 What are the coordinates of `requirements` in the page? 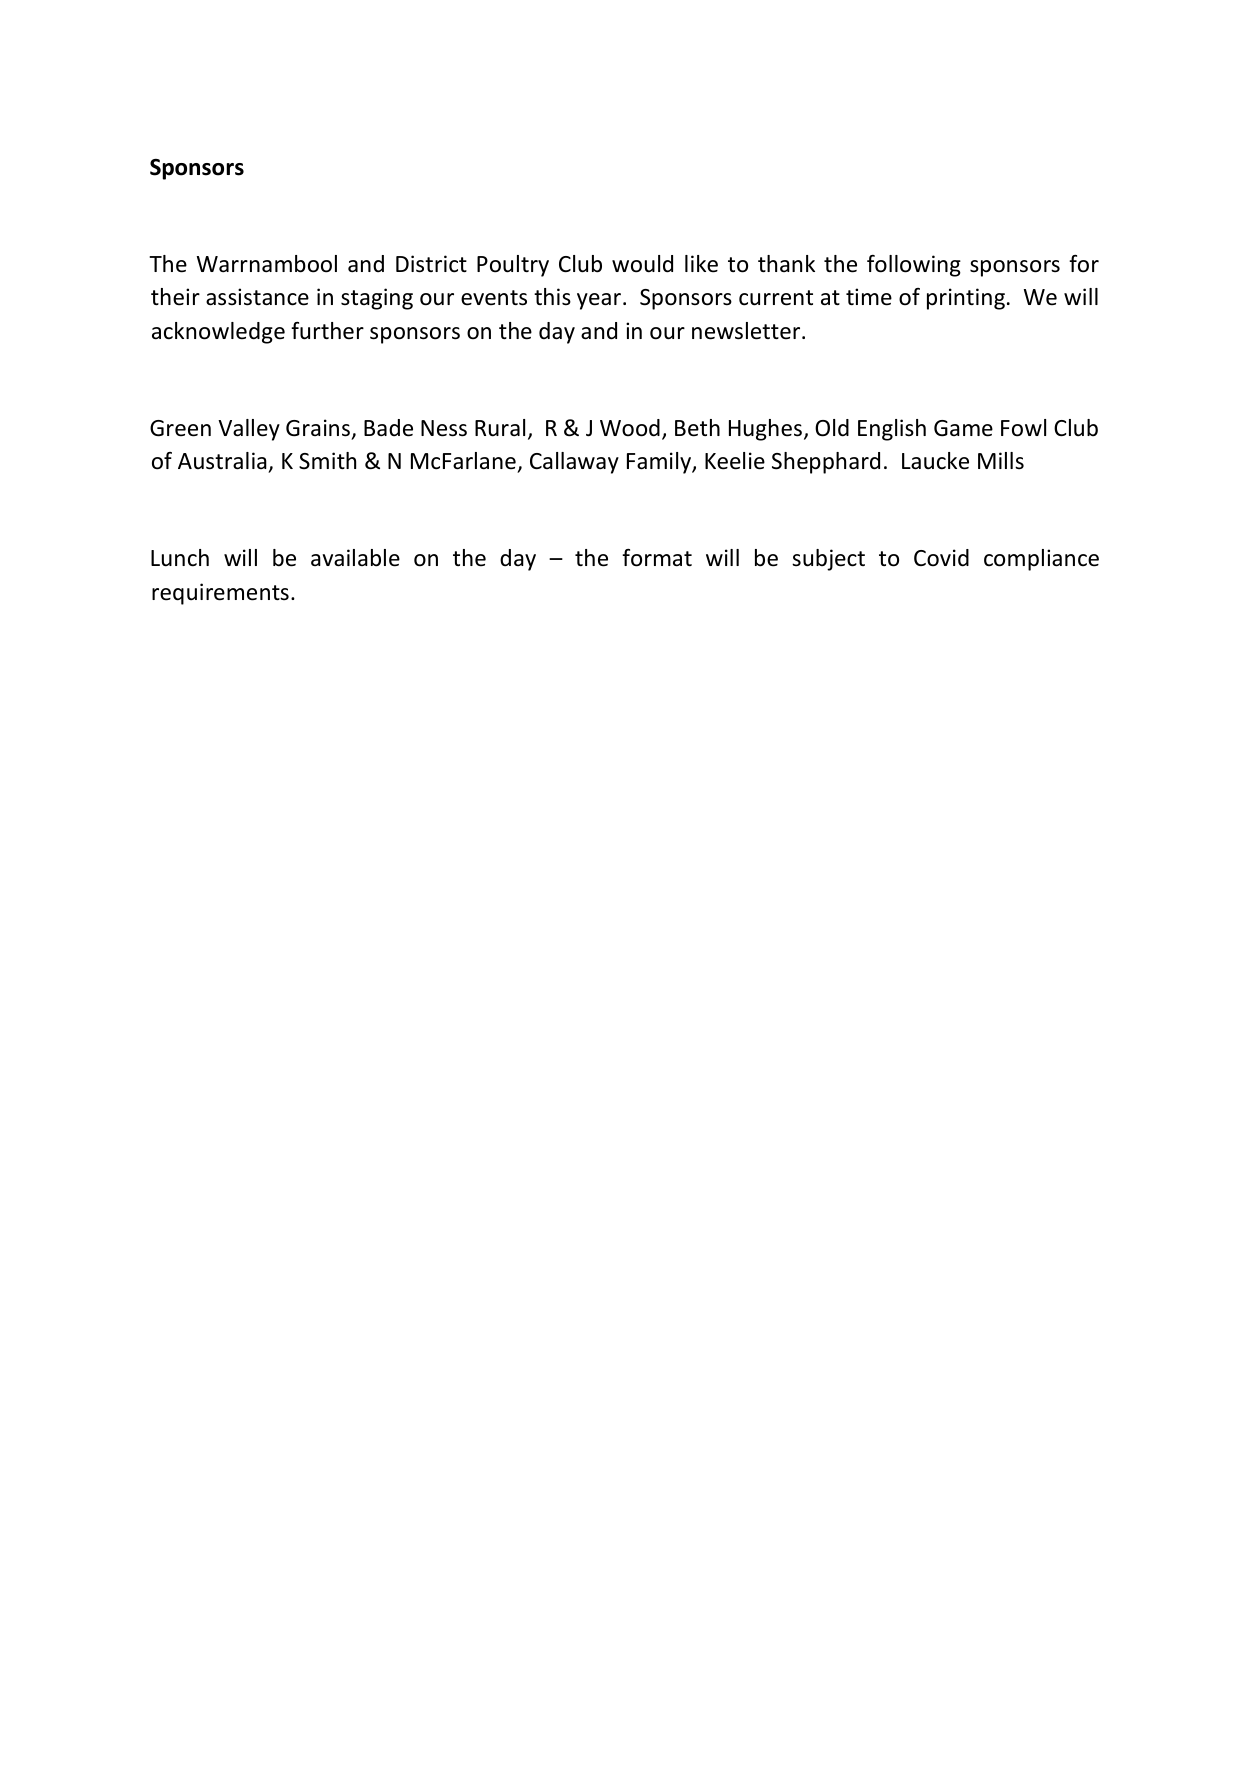 It's located at (220, 594).
